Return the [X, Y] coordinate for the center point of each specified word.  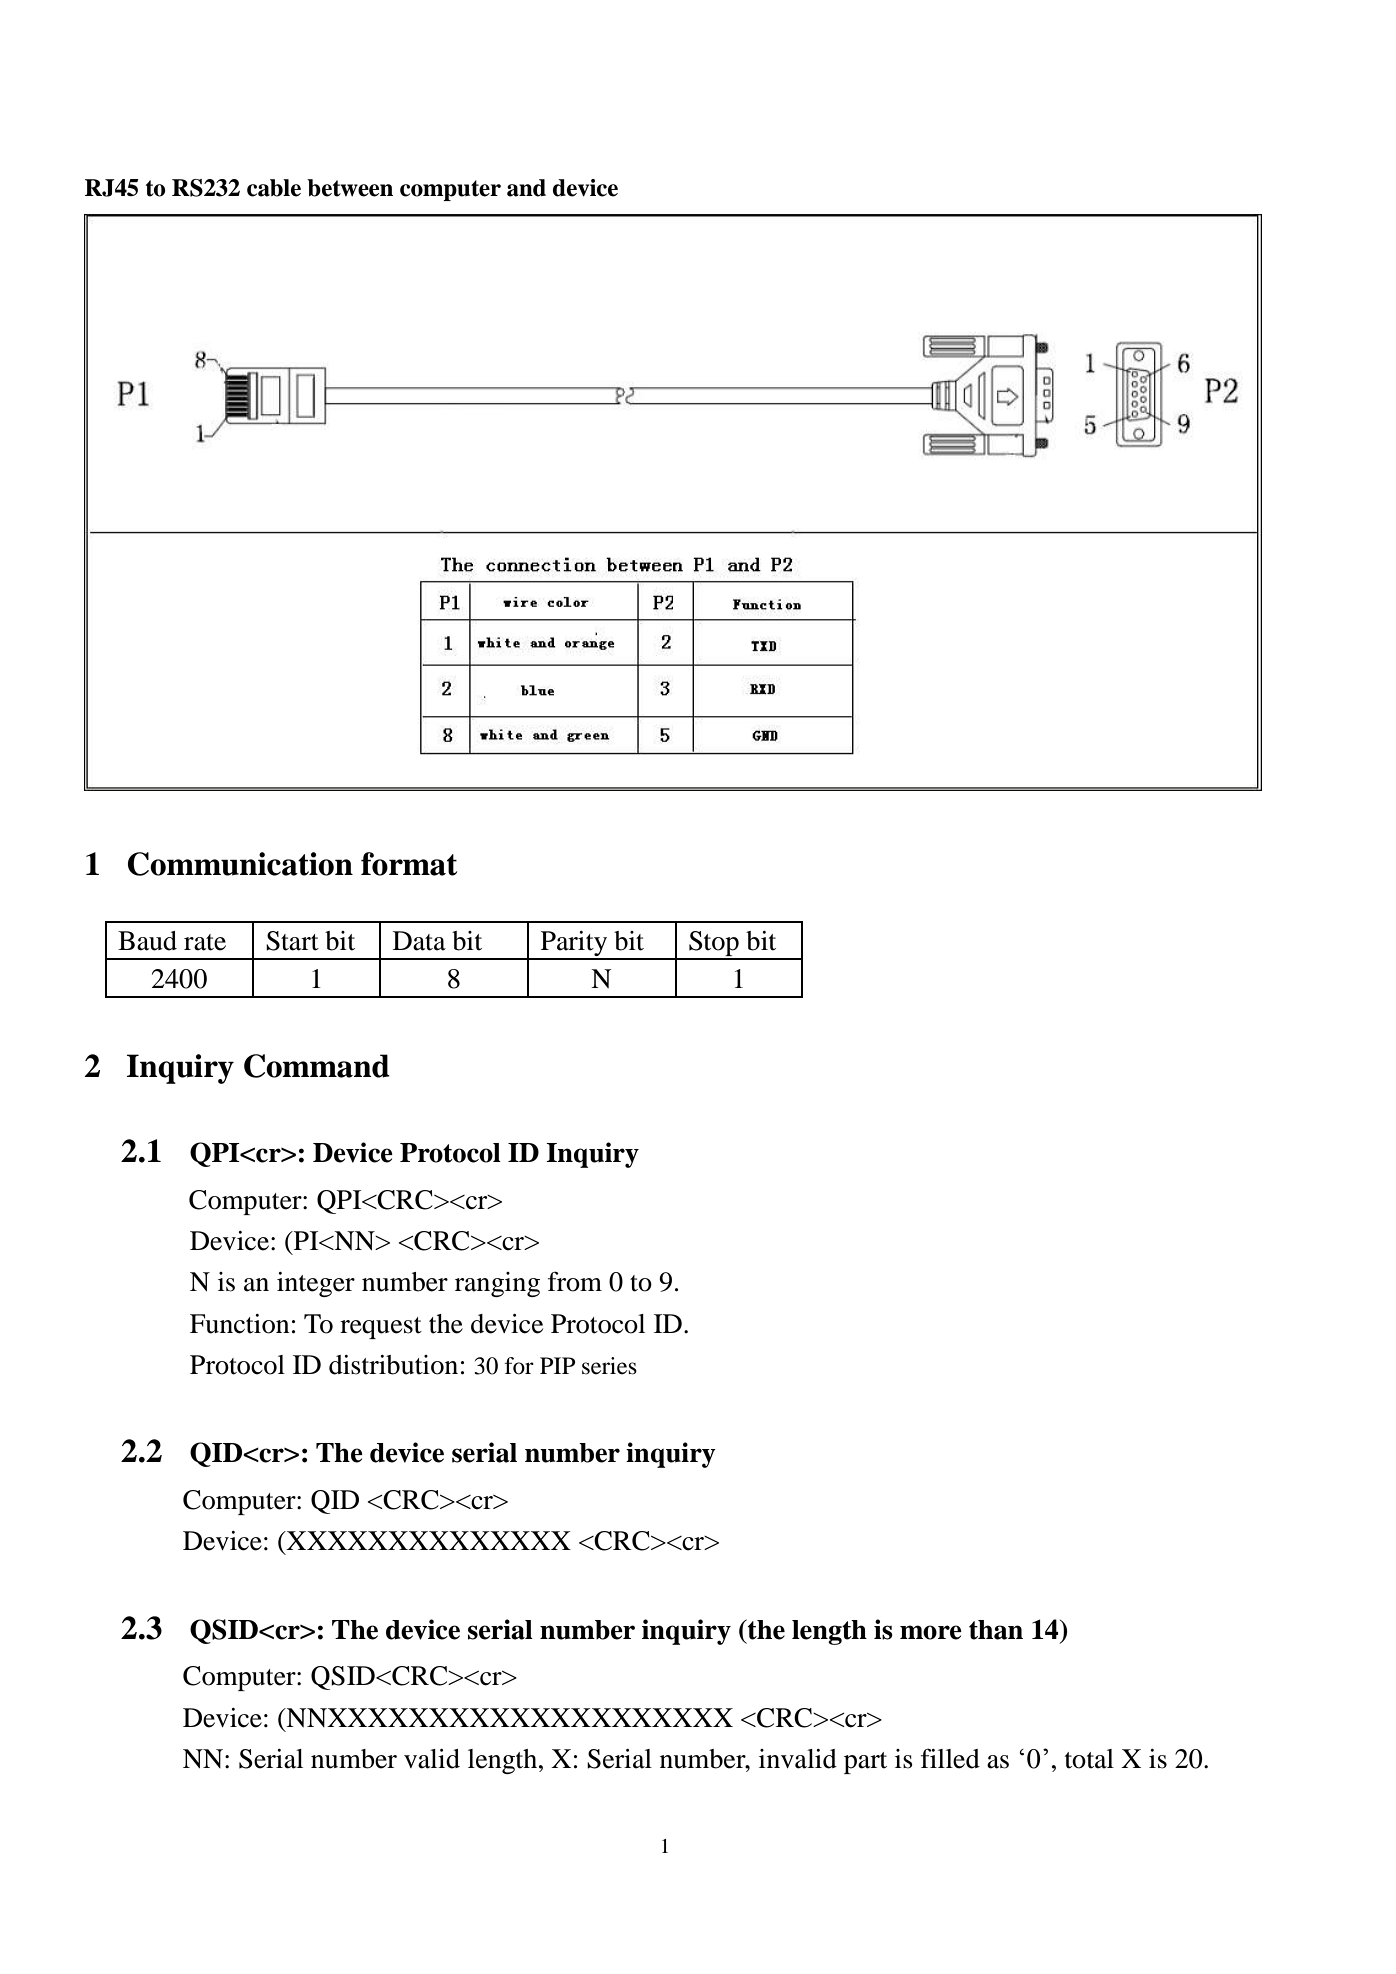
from [575, 1281]
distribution [393, 1365]
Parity [574, 945]
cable [274, 188]
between [350, 188]
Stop [714, 945]
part [865, 1763]
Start [292, 941]
